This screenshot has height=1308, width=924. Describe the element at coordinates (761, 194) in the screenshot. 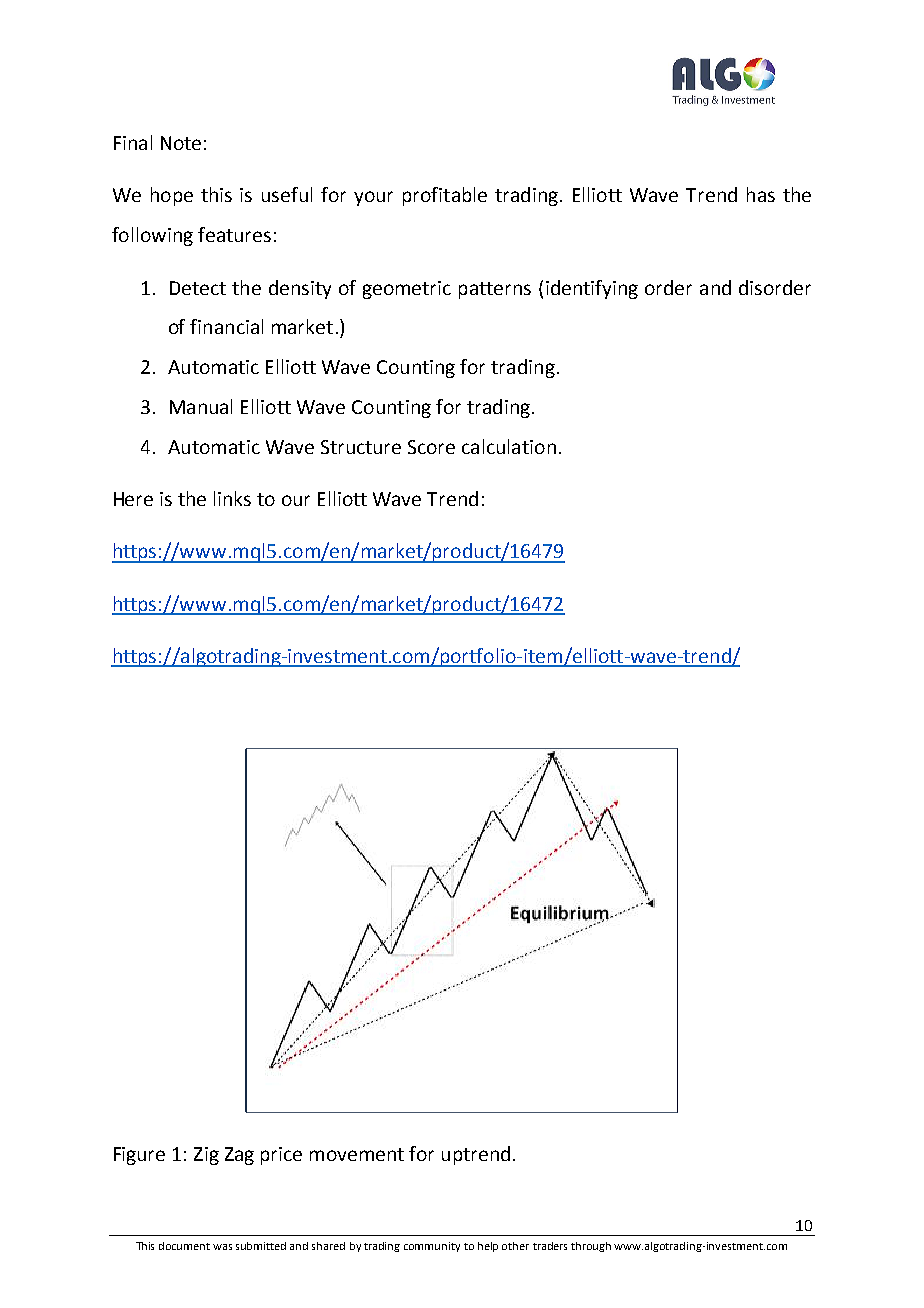

I see `has` at that location.
